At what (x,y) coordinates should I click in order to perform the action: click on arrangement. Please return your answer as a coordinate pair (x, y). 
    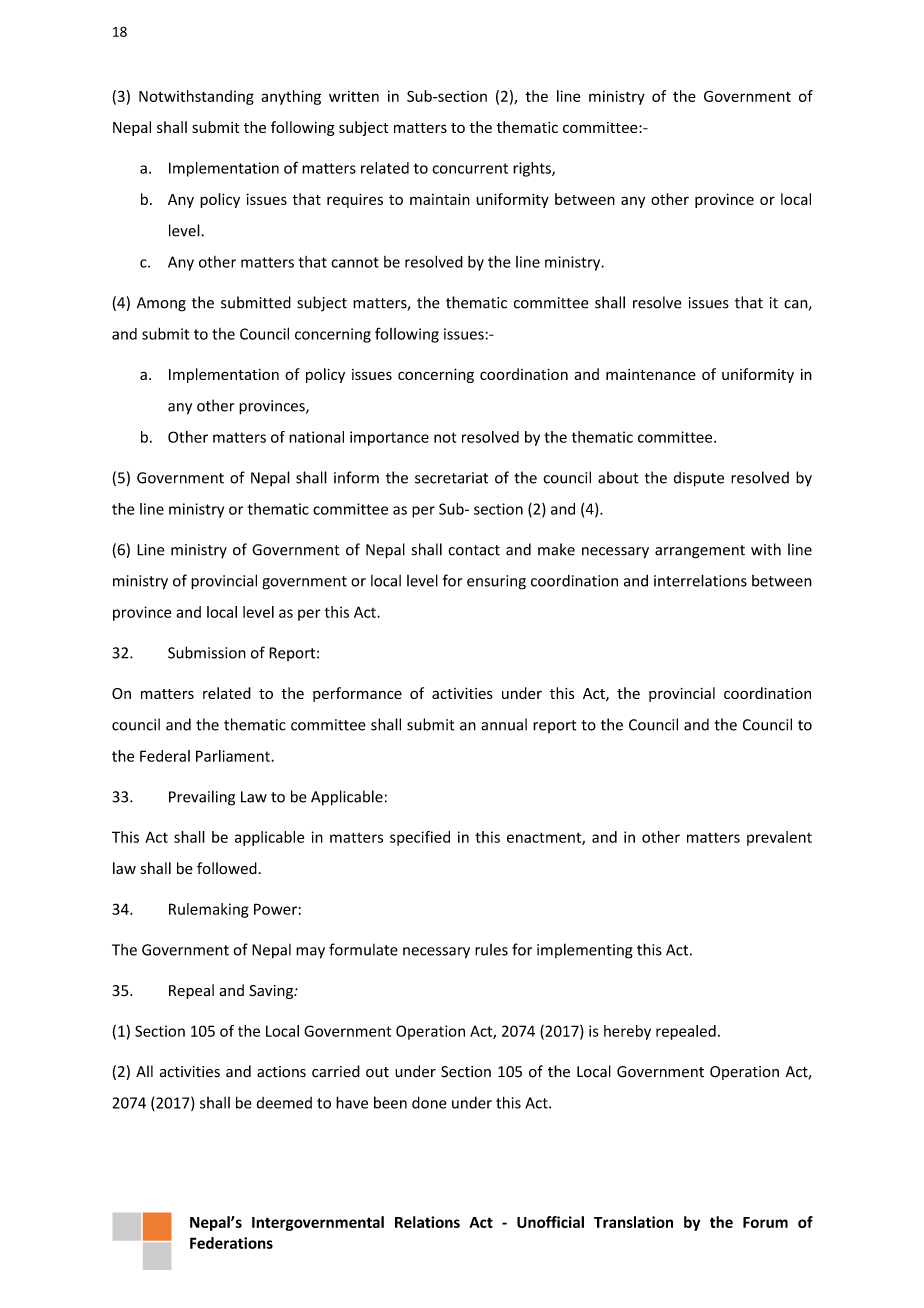
    Looking at the image, I should click on (700, 552).
